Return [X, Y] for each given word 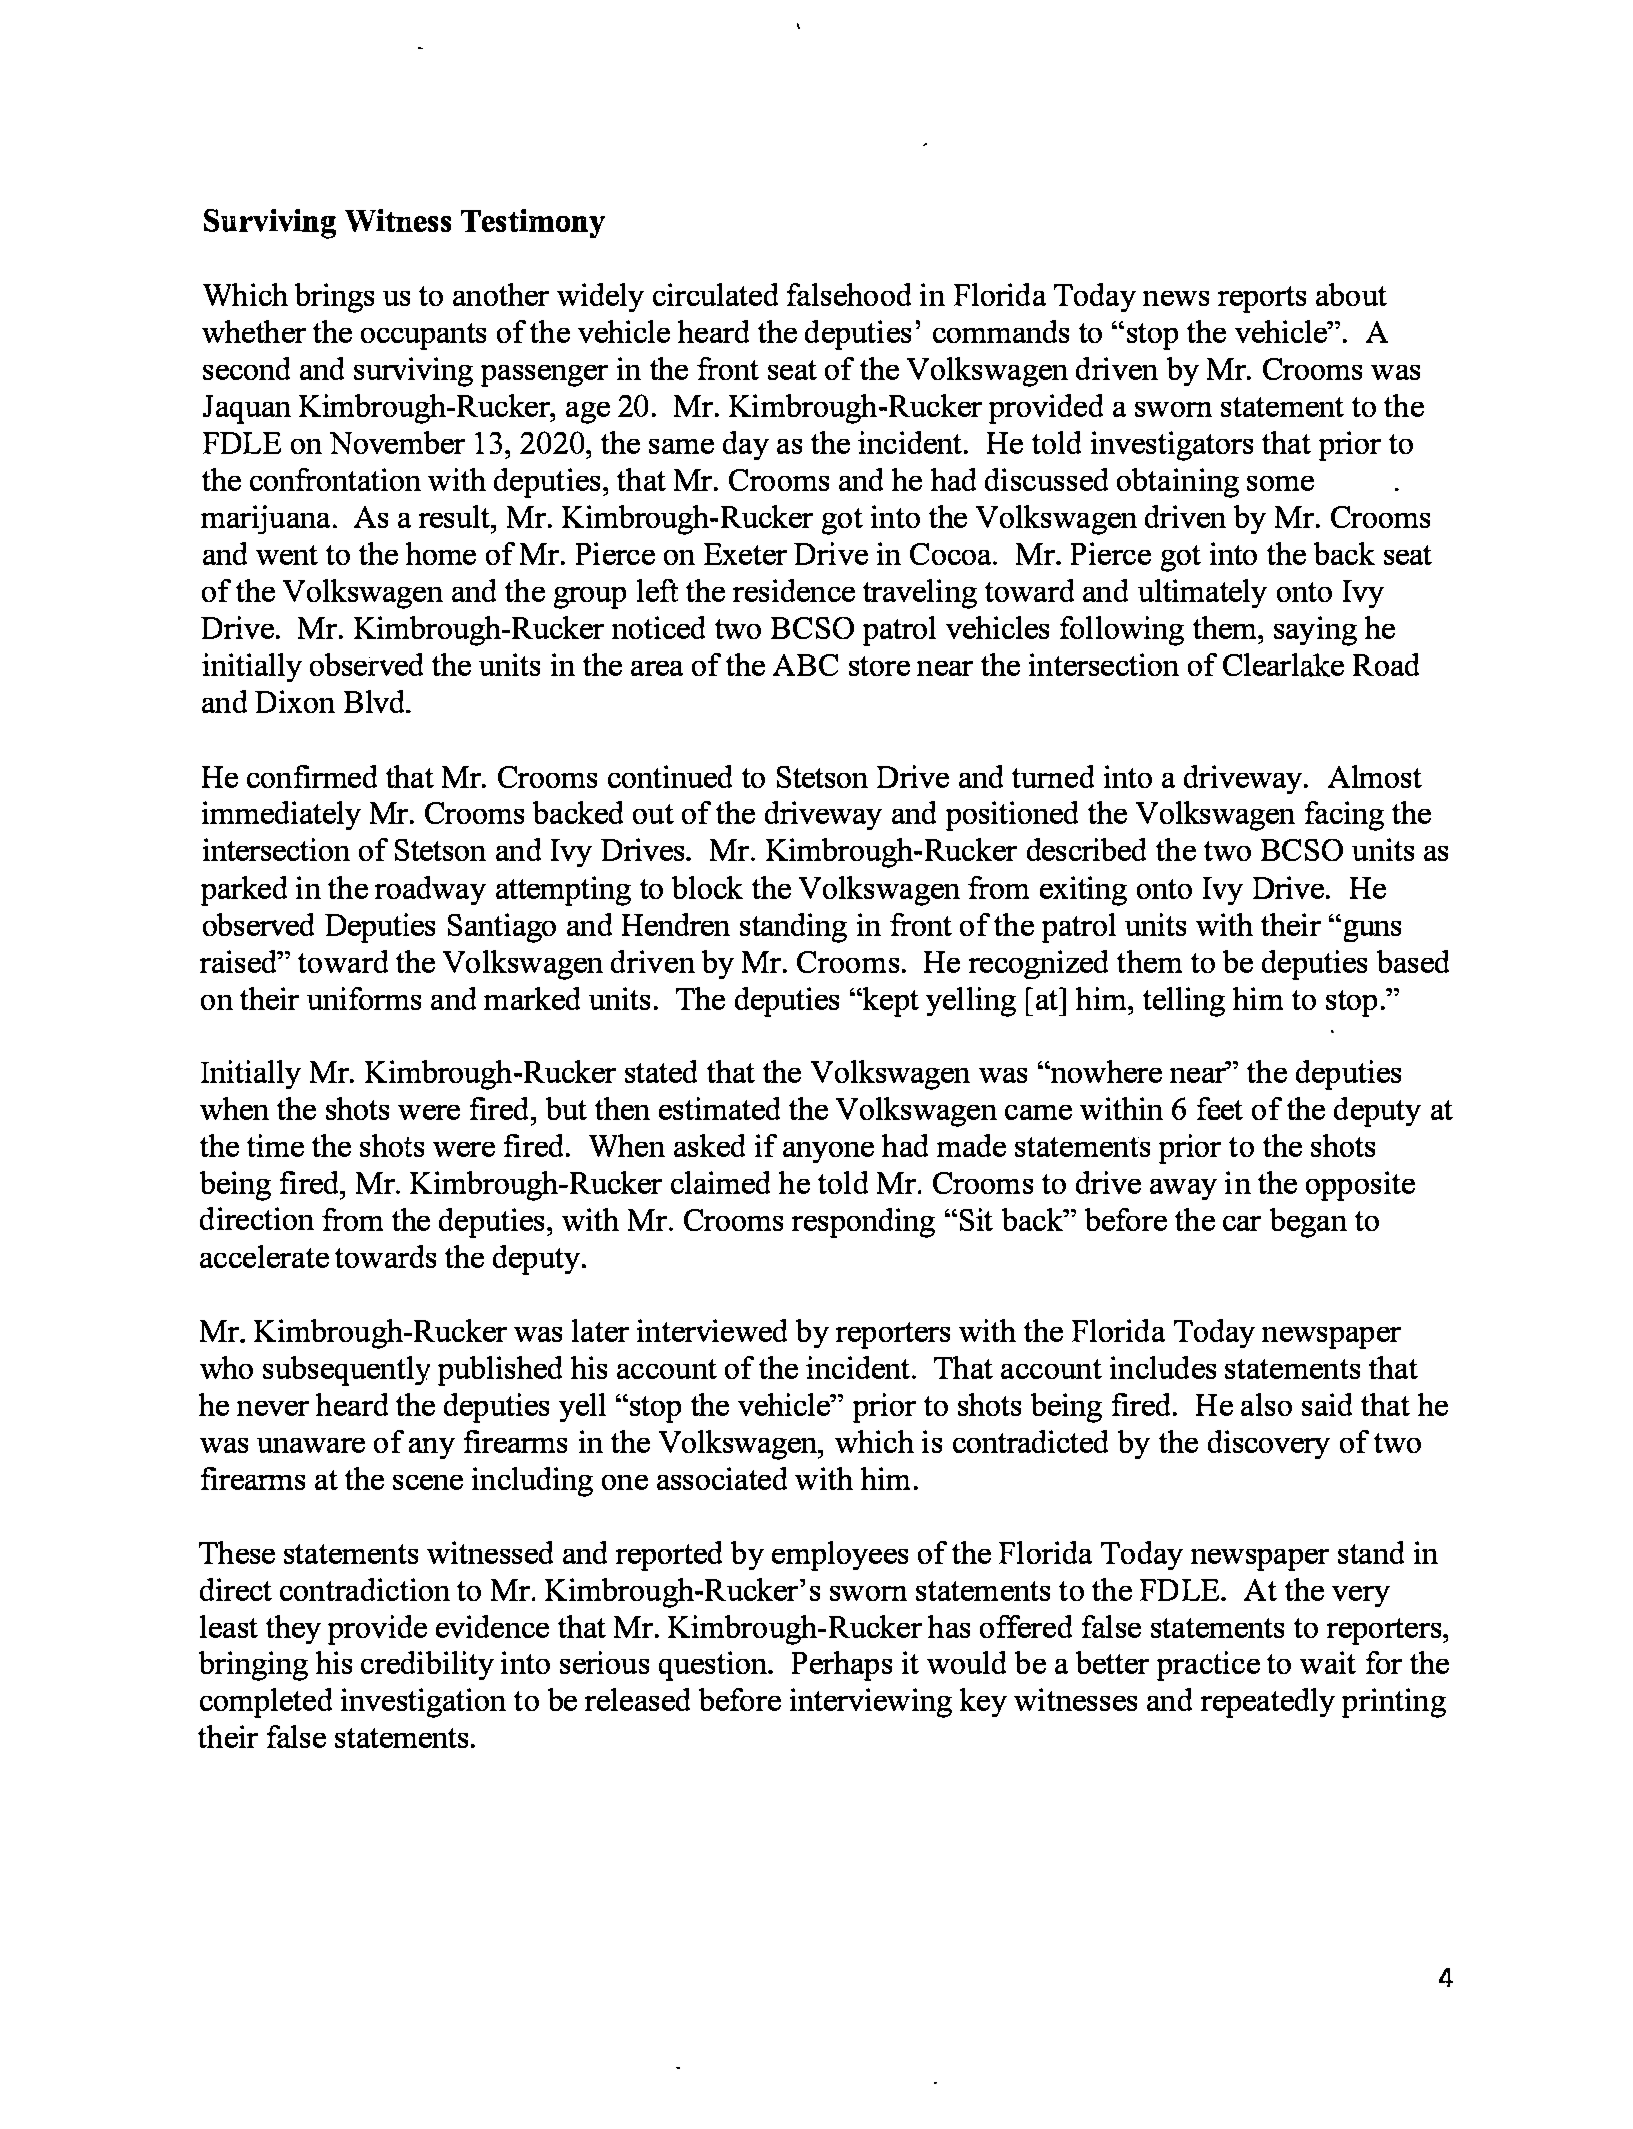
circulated [715, 294]
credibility [427, 1665]
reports [1262, 299]
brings [334, 298]
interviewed [712, 1330]
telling [1184, 1002]
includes [1163, 1367]
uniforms [364, 998]
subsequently [346, 1371]
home [441, 553]
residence [794, 590]
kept [890, 1002]
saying [1315, 631]
